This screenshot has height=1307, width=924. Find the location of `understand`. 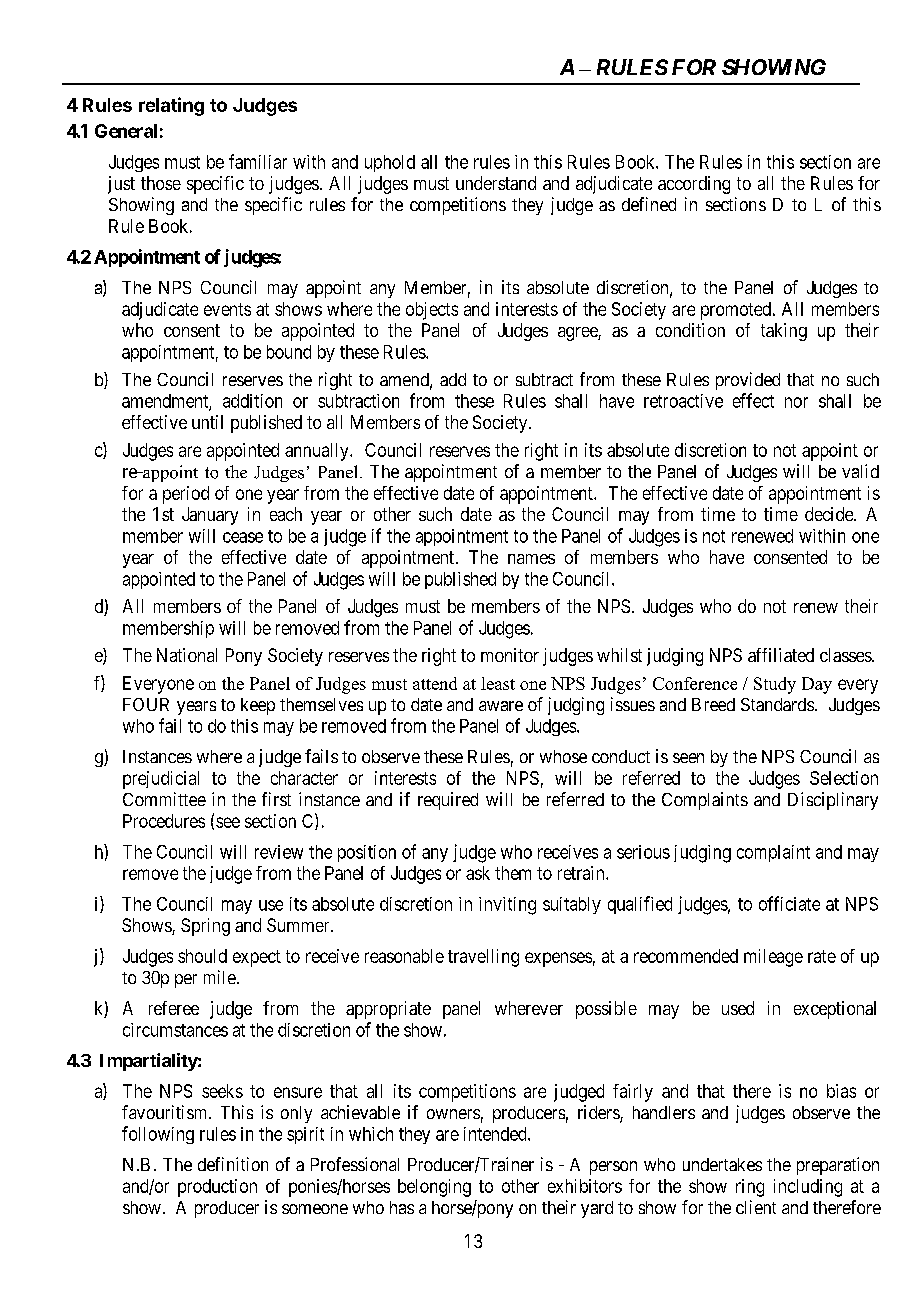

understand is located at coordinates (496, 183).
